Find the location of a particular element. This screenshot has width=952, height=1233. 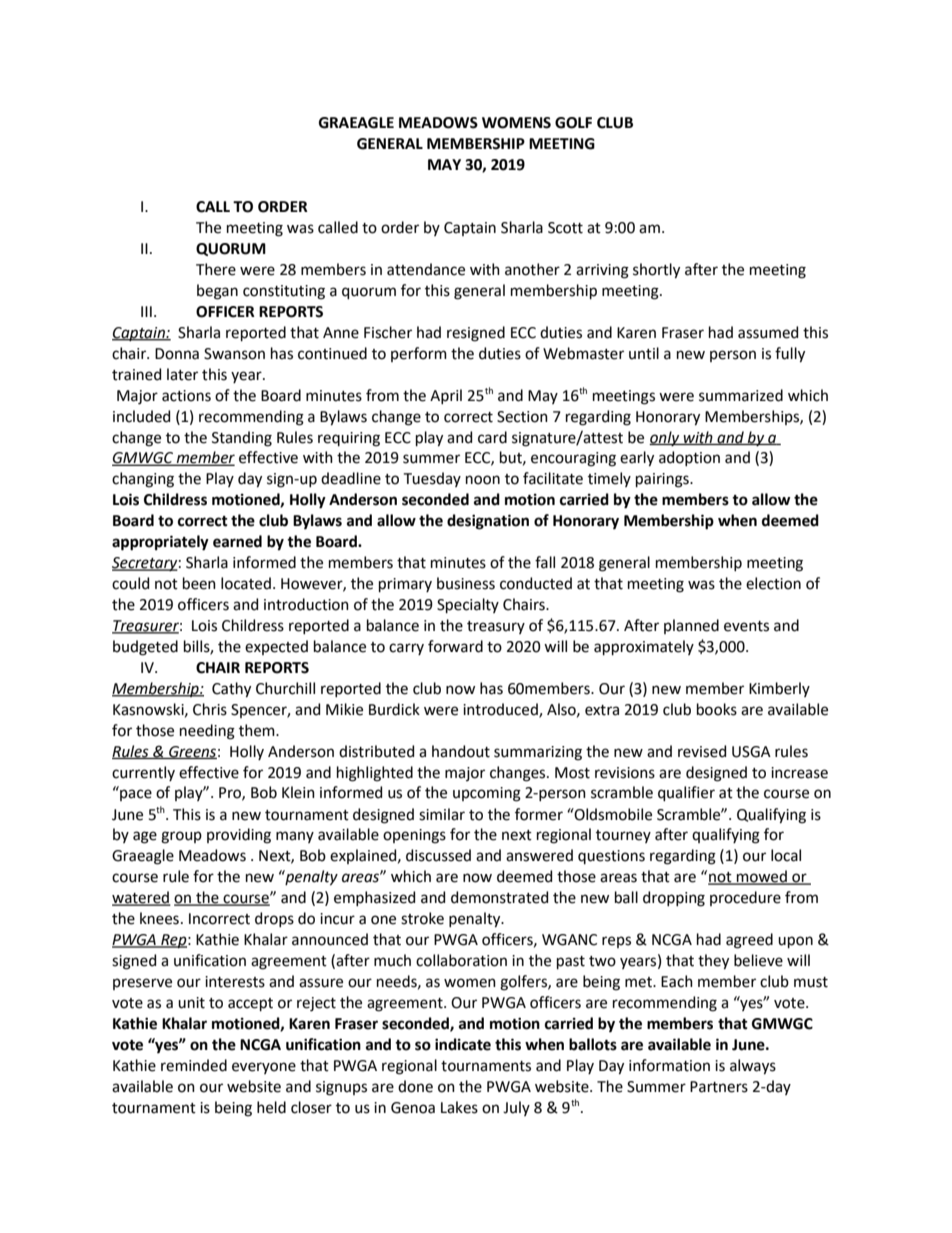

discussed is located at coordinates (438, 855).
